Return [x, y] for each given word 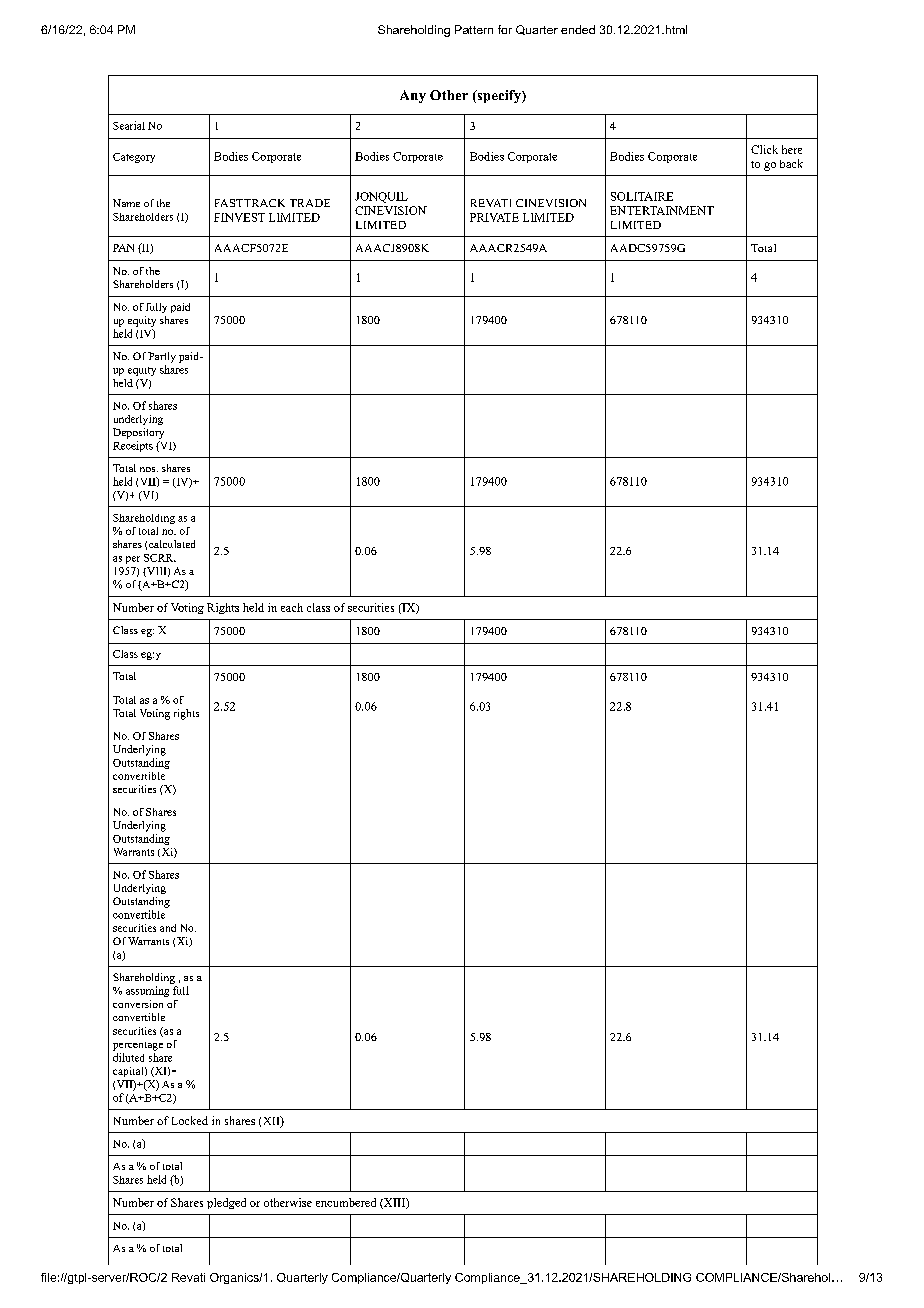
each [292, 607]
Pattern [474, 29]
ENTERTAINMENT [662, 210]
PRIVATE [494, 217]
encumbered [346, 1202]
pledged [226, 1203]
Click [764, 149]
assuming [147, 991]
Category [134, 158]
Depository [138, 433]
